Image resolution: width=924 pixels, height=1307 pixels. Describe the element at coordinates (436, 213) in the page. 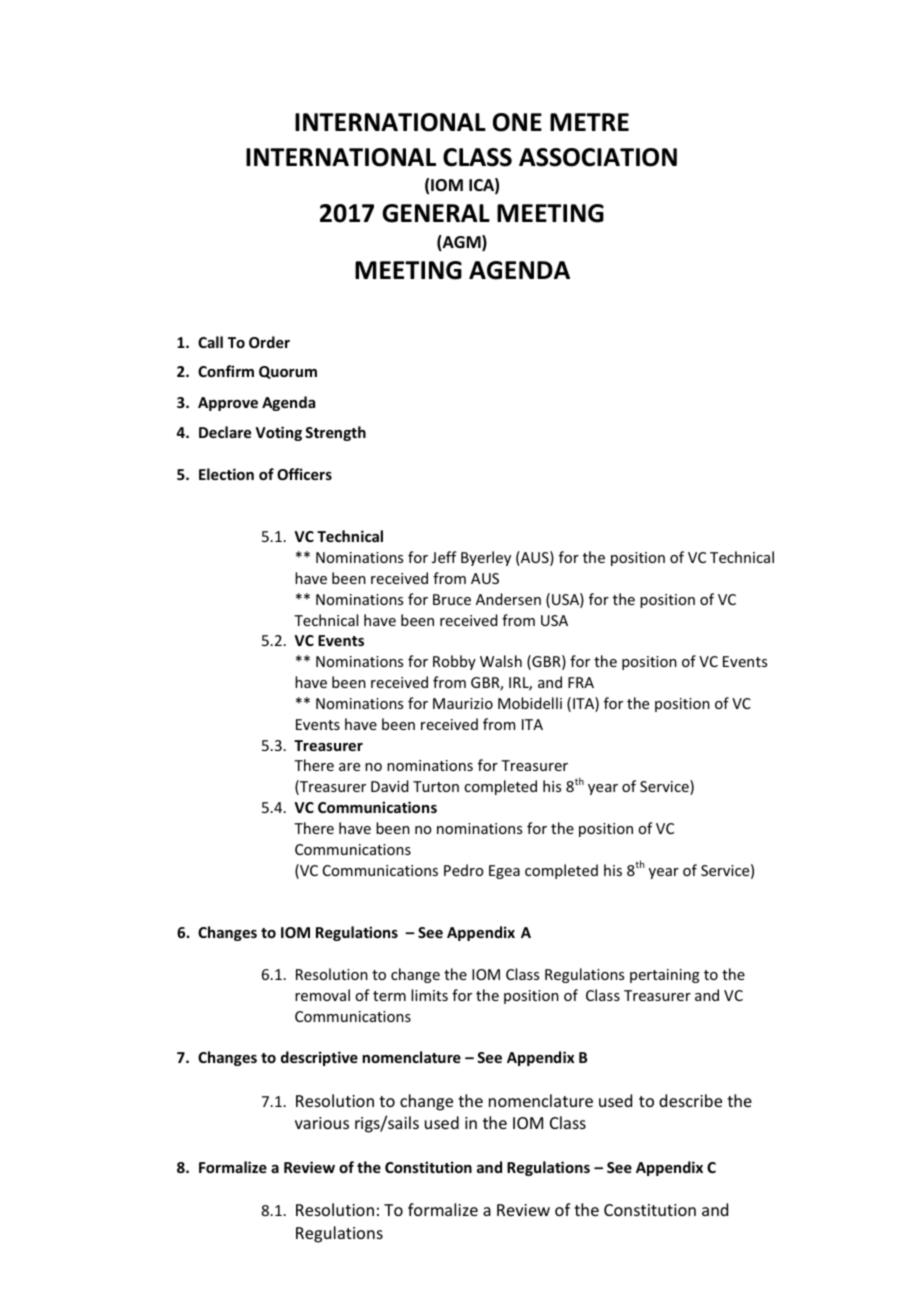

I see `GENERAL` at that location.
